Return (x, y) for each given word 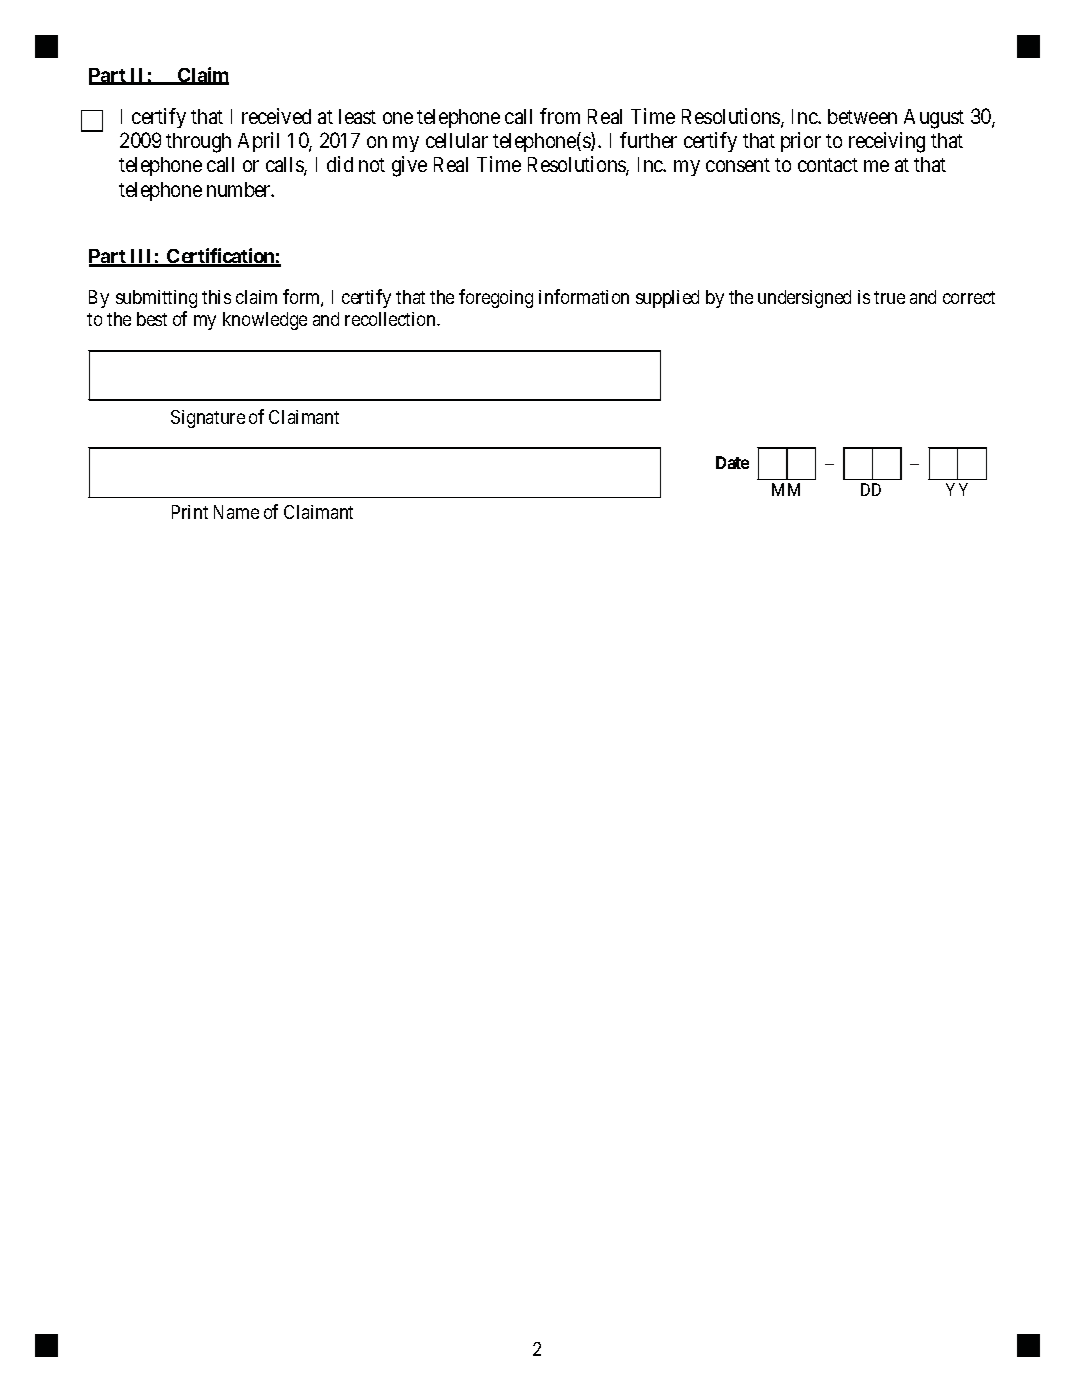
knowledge (265, 321)
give (409, 166)
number (240, 189)
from (560, 116)
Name (236, 512)
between (862, 116)
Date (732, 462)
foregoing (496, 298)
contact (828, 165)
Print (190, 512)
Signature (208, 419)
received (276, 116)
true (889, 297)
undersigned (804, 299)
